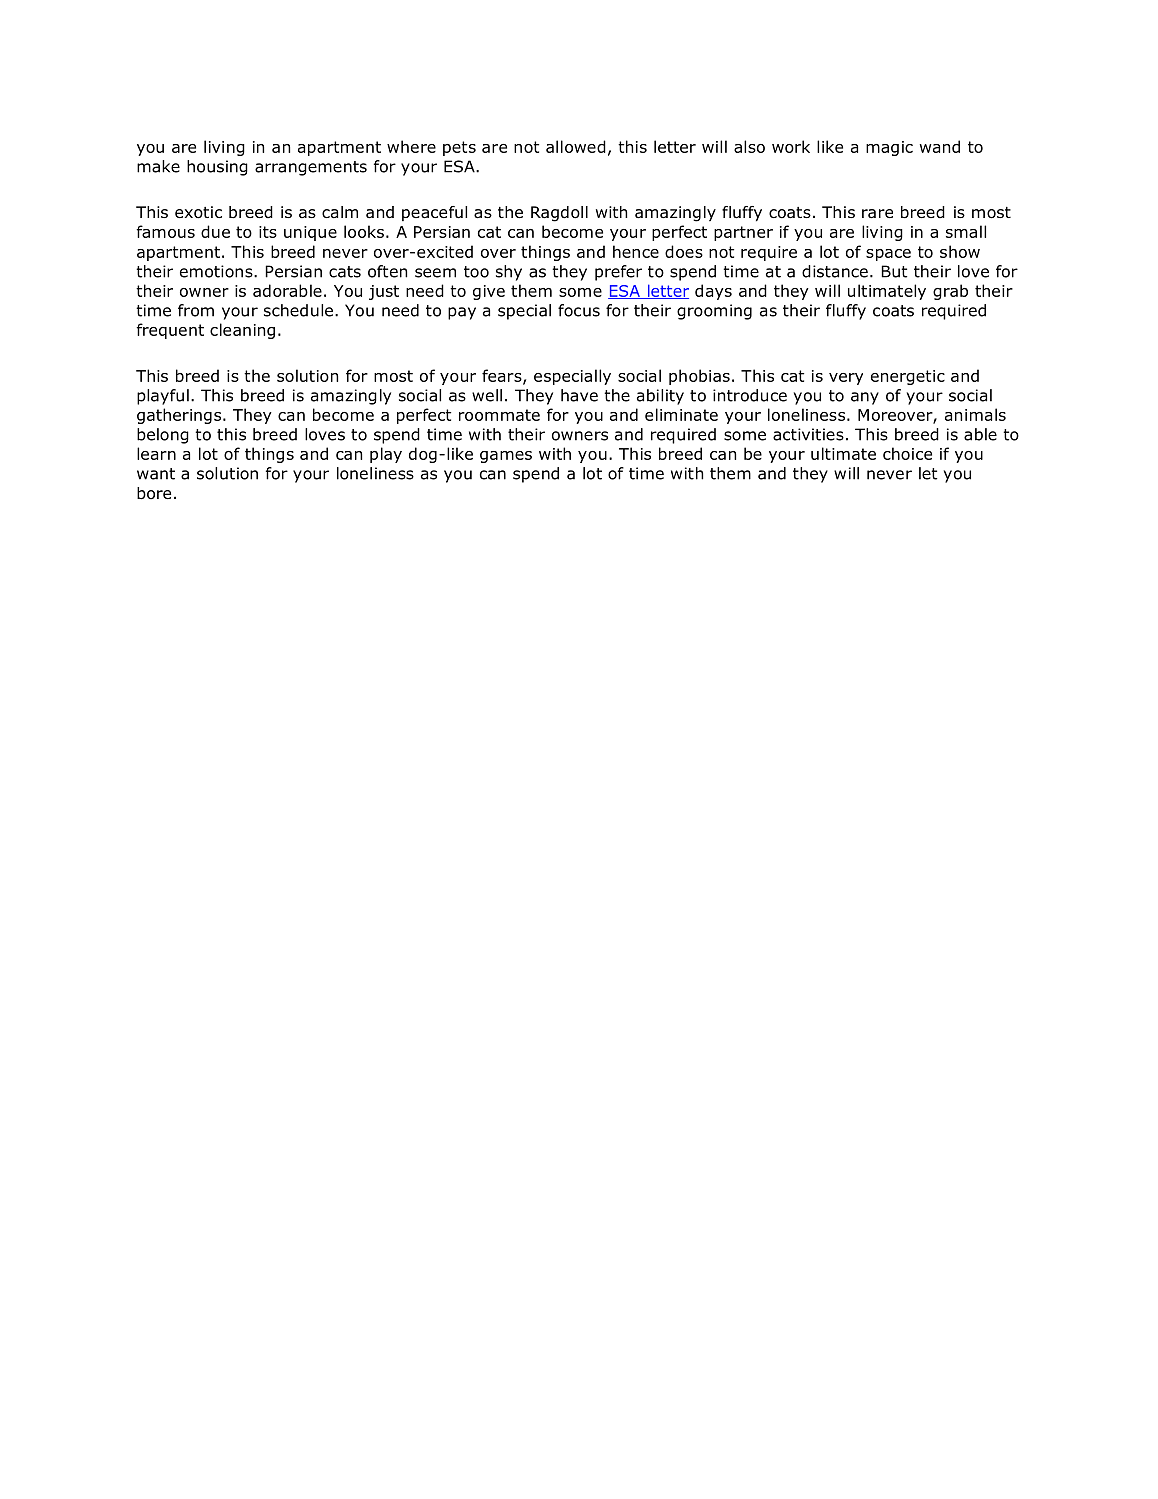 The image size is (1158, 1499). Describe the element at coordinates (217, 271) in the page. I see `emotions` at that location.
